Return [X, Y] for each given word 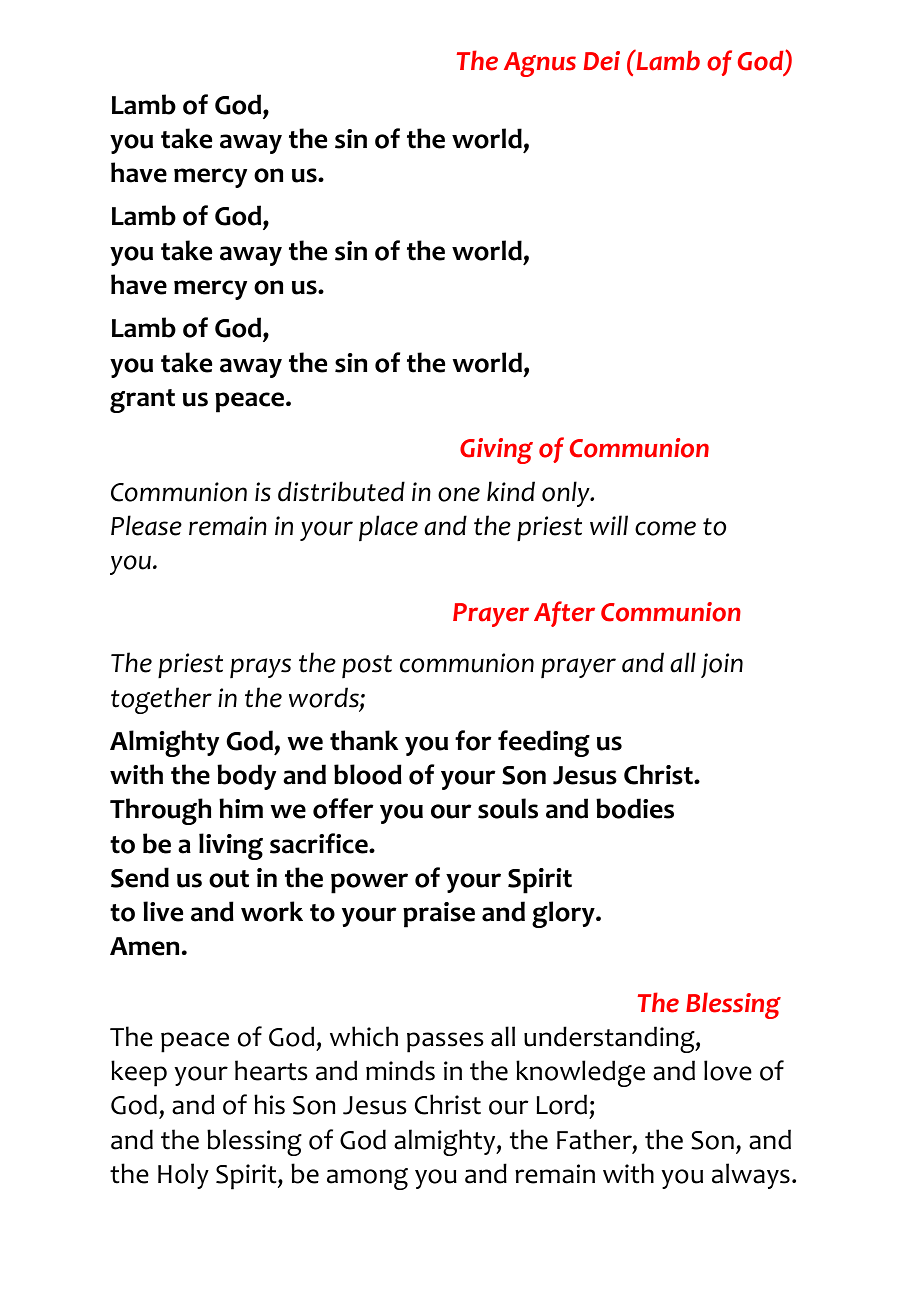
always [751, 1176]
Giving [496, 451]
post [367, 666]
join [722, 665]
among [367, 1179]
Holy [183, 1176]
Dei [602, 61]
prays [260, 668]
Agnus [540, 64]
